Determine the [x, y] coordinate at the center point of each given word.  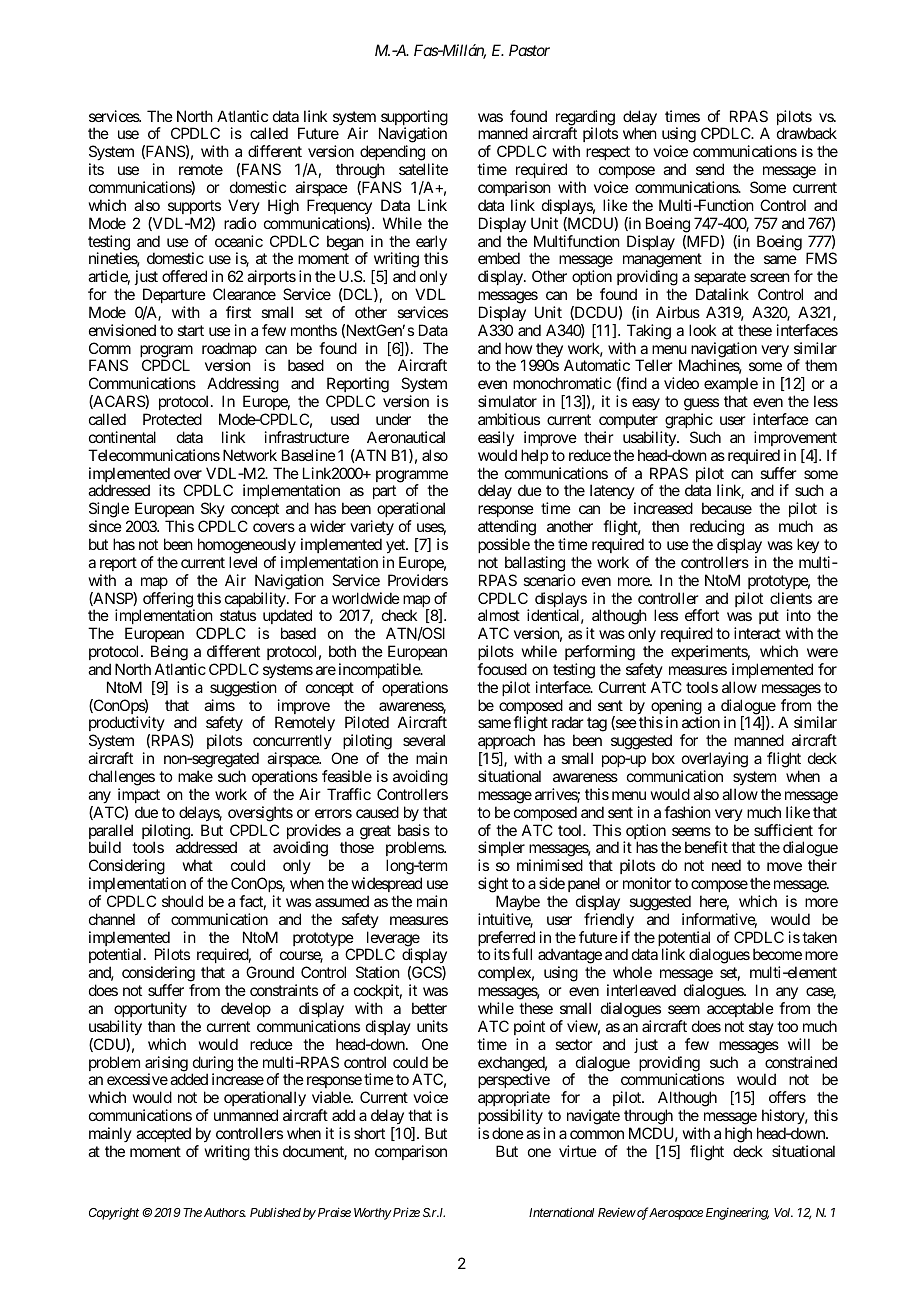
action [701, 722]
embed [499, 258]
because [727, 508]
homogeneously [247, 546]
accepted [163, 1134]
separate [720, 280]
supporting [413, 119]
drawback [807, 133]
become [777, 954]
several [424, 740]
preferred [506, 940]
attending [507, 528]
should [182, 901]
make [195, 776]
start [190, 330]
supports [194, 207]
